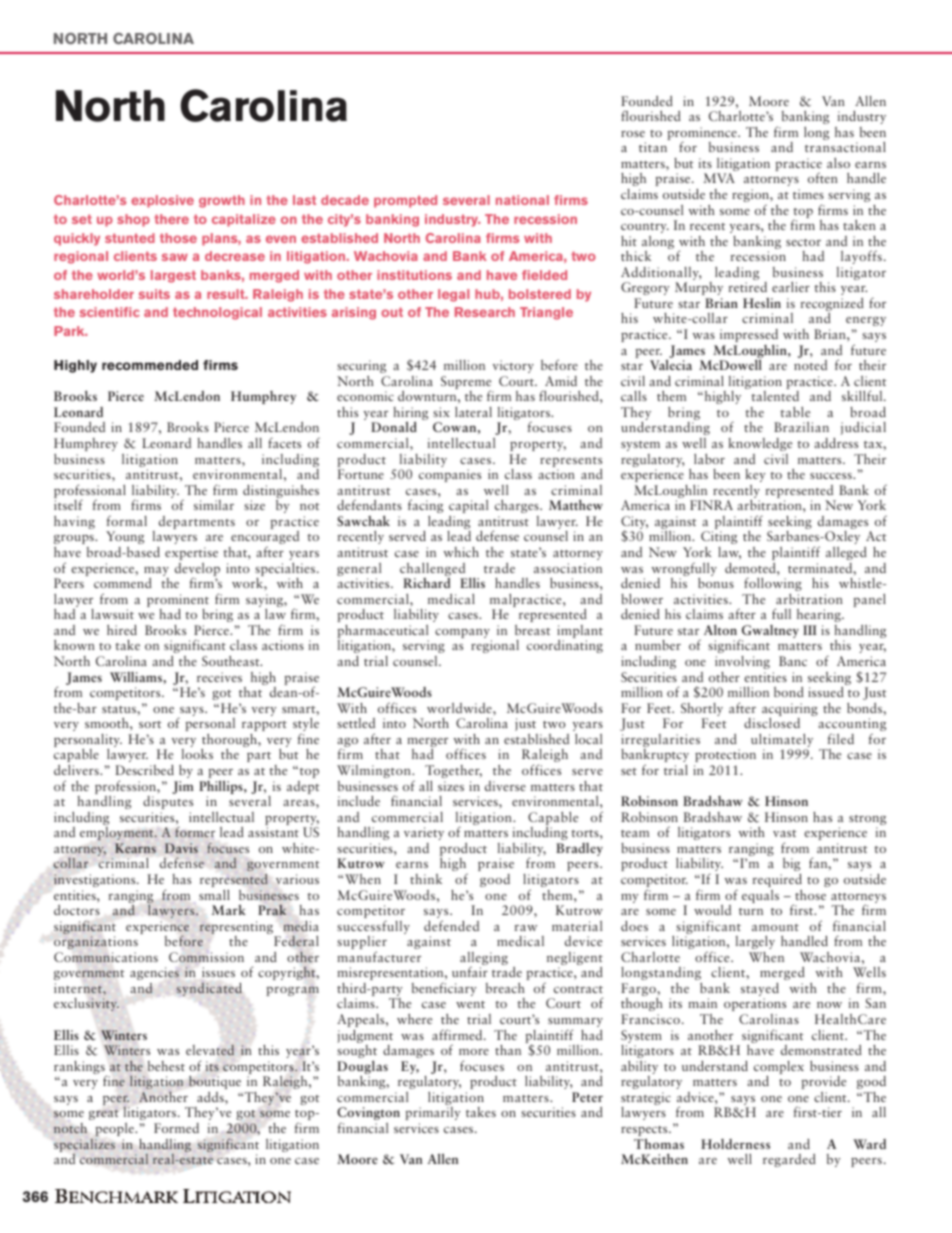 The image size is (952, 1233). Describe the element at coordinates (810, 365) in the screenshot. I see `noted` at that location.
